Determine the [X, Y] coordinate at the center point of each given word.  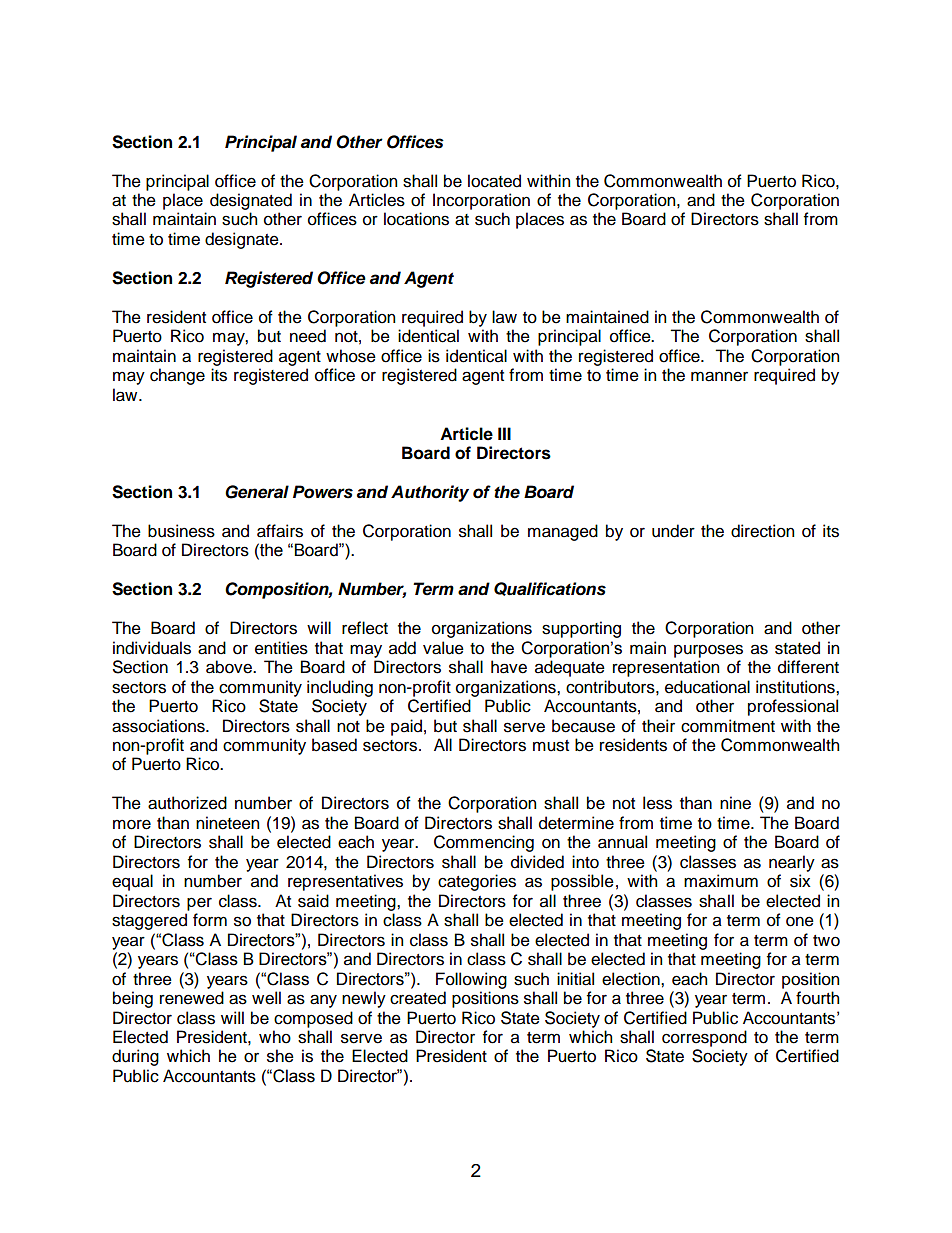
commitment [728, 726]
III [504, 433]
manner [719, 376]
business [181, 531]
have [509, 667]
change [177, 376]
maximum [721, 881]
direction [762, 531]
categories [477, 882]
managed [563, 532]
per [199, 904]
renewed [192, 998]
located [494, 181]
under [673, 531]
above [230, 667]
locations [416, 219]
